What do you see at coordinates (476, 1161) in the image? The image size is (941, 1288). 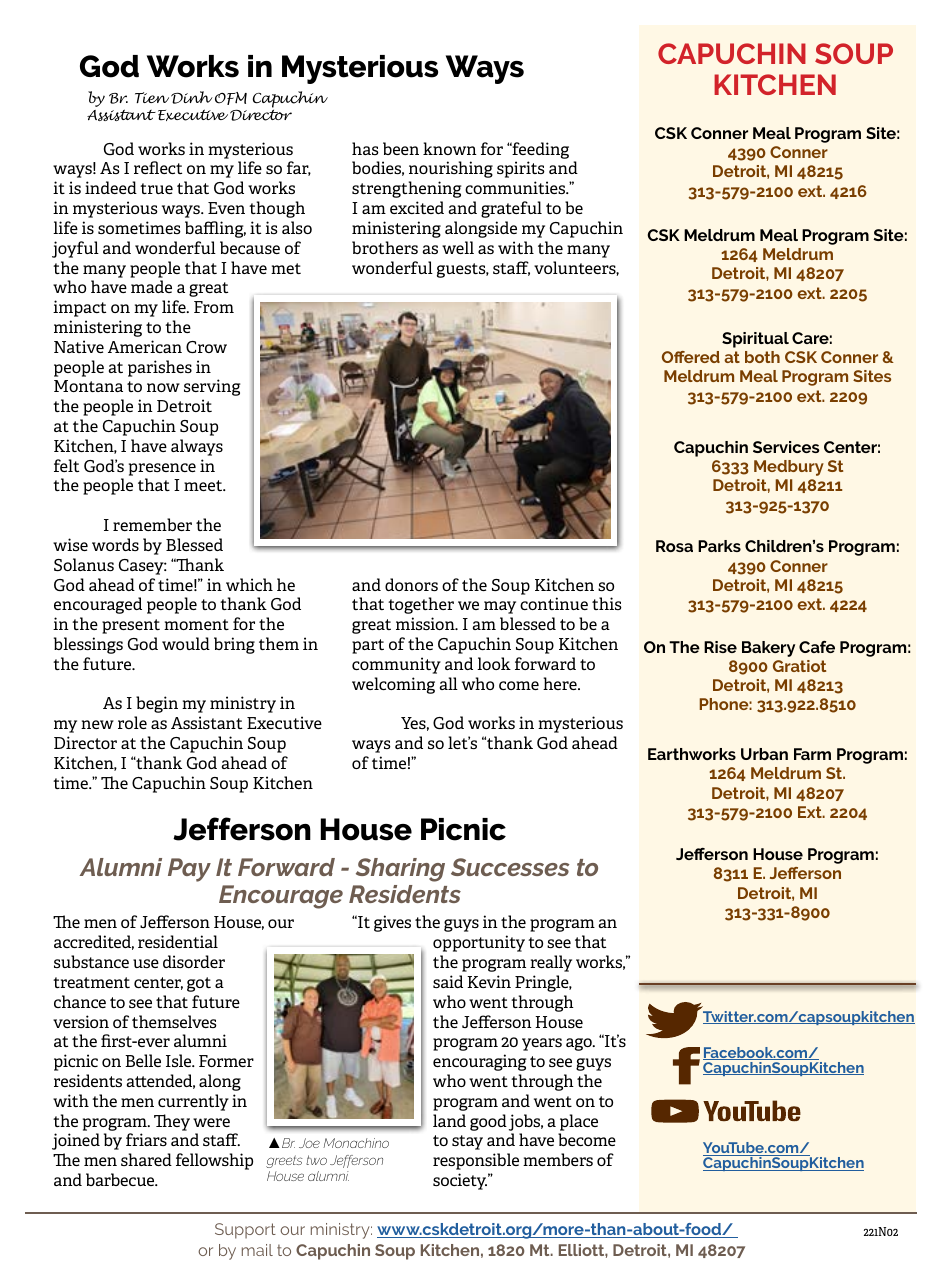 I see `responsible` at bounding box center [476, 1161].
